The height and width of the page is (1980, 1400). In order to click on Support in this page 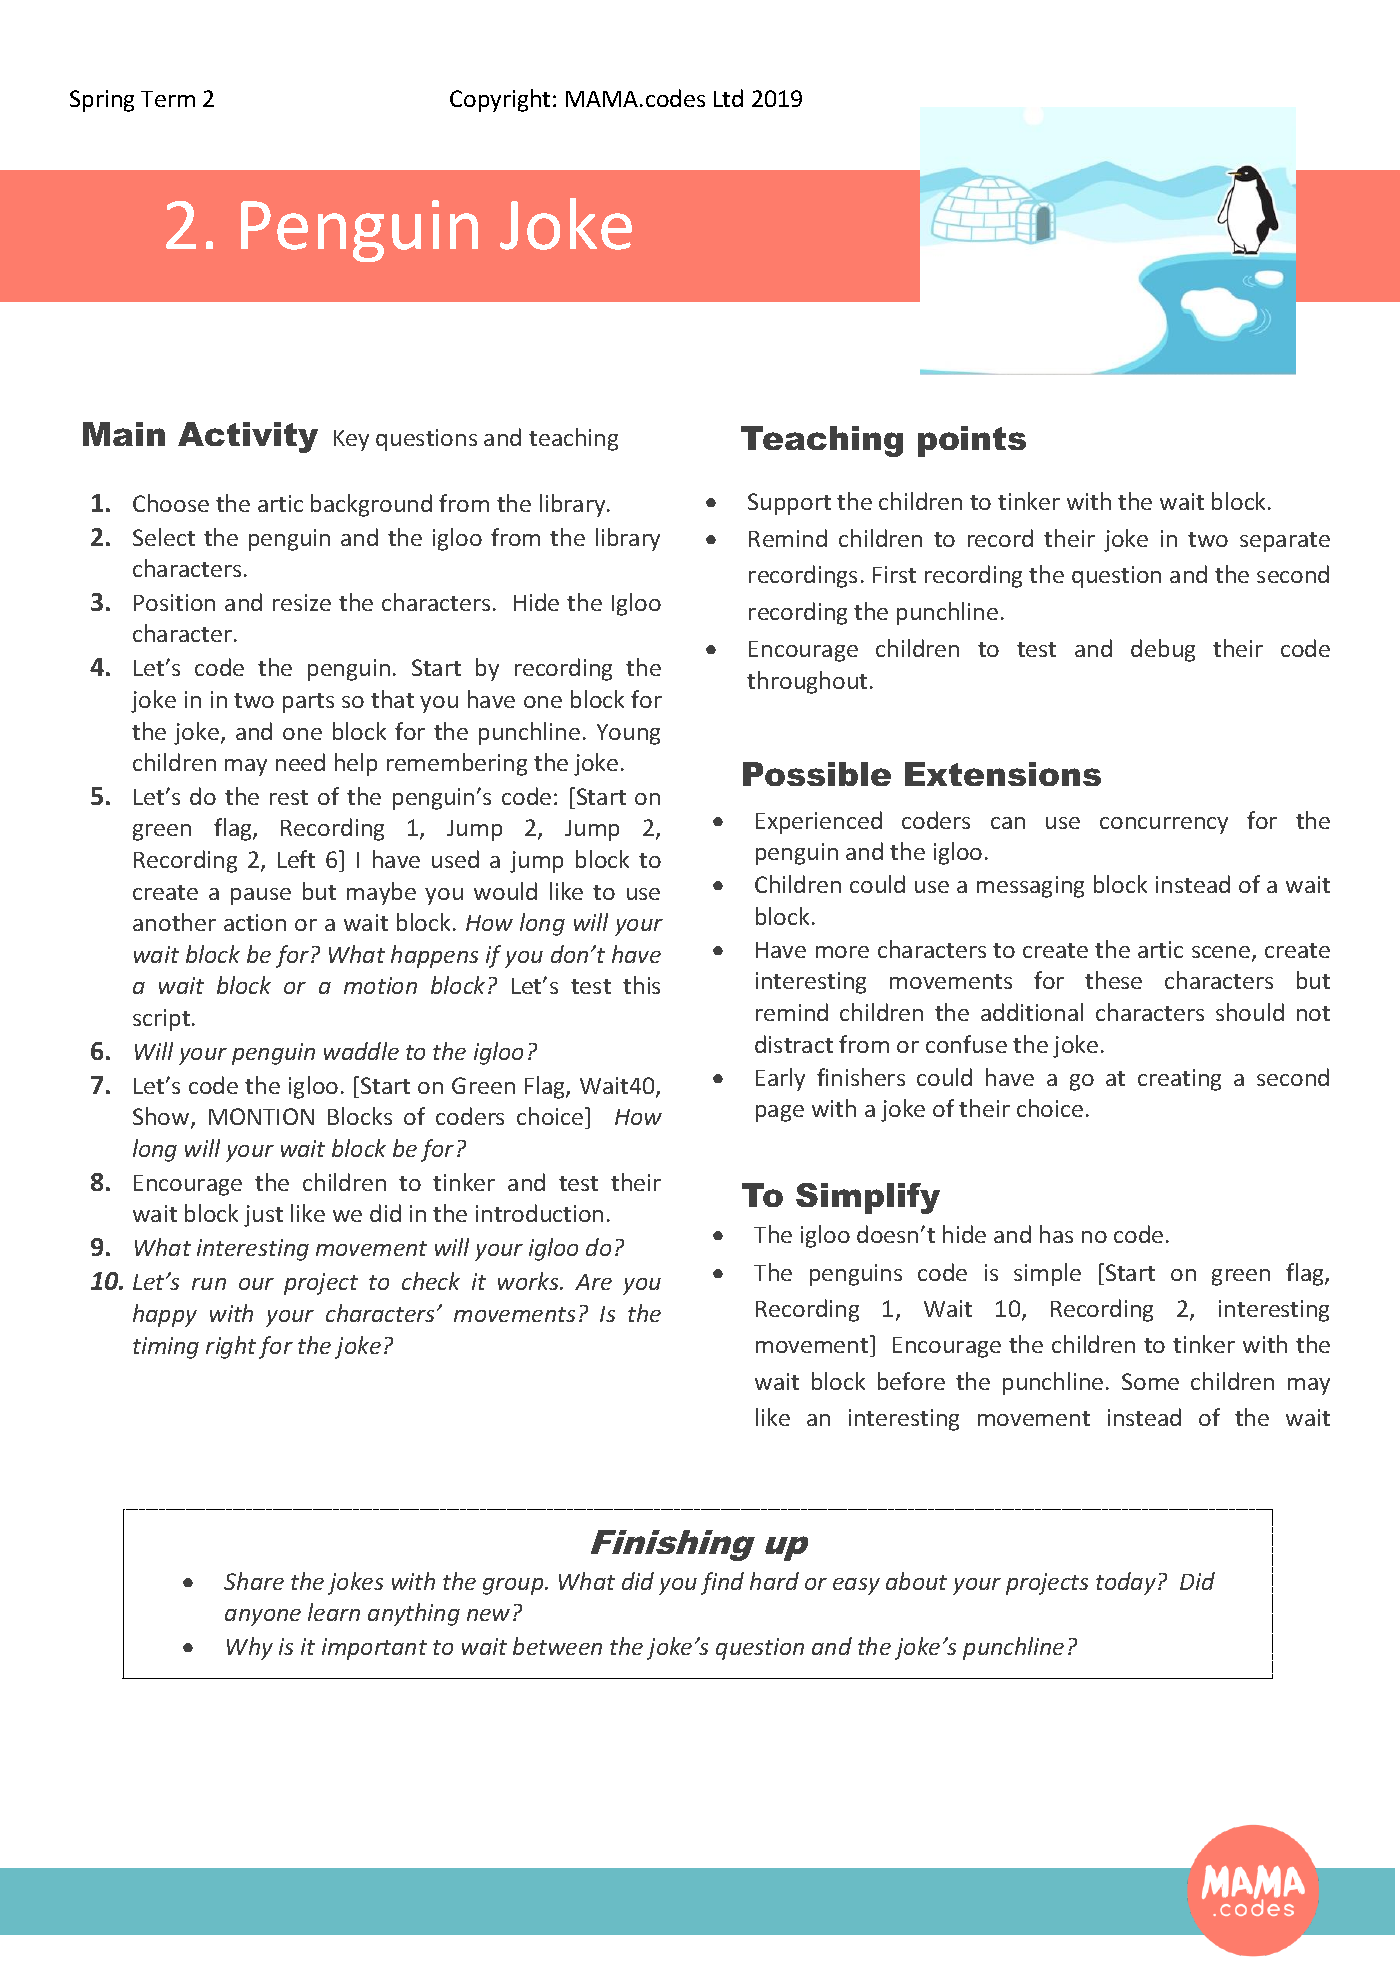, I will do `click(789, 504)`.
